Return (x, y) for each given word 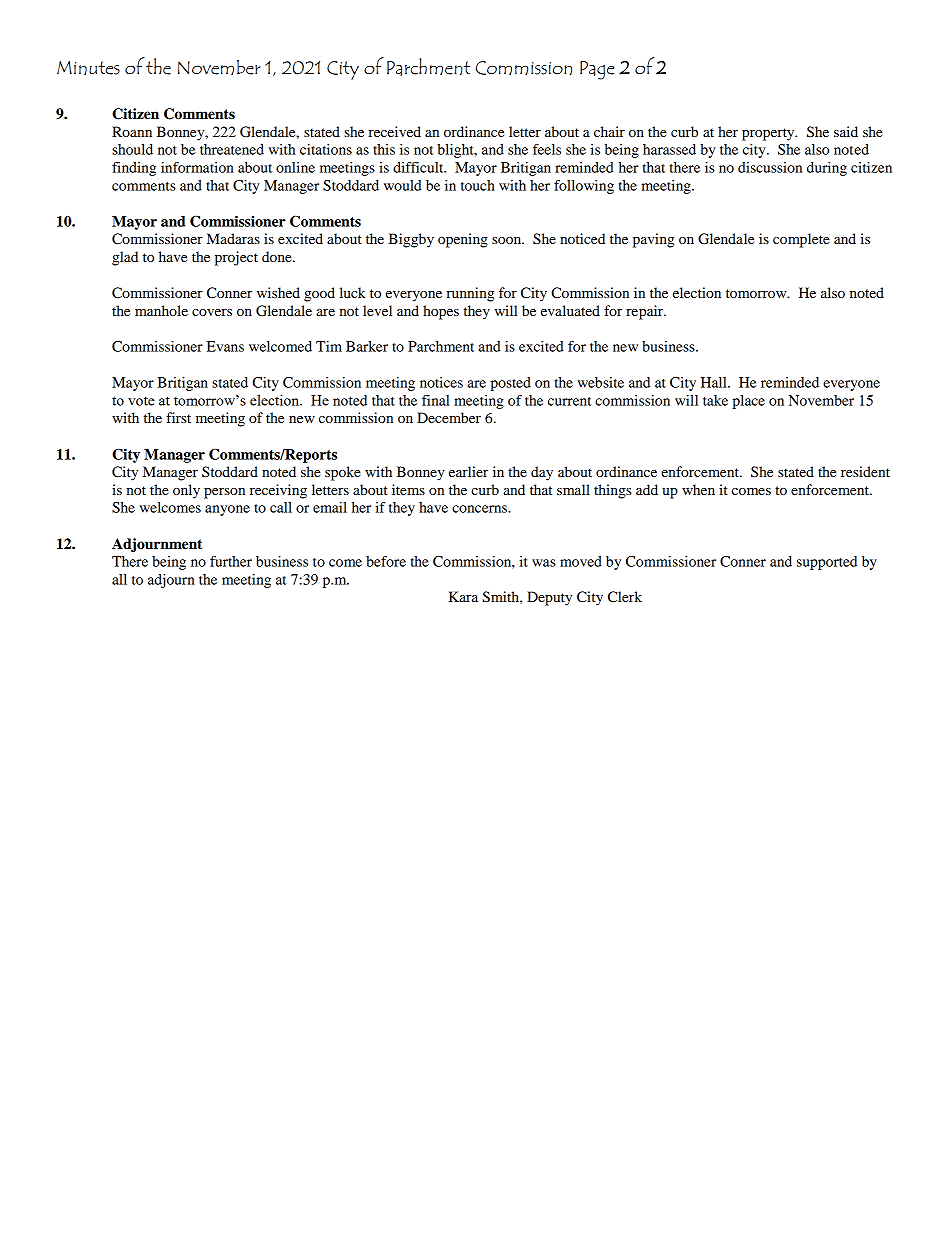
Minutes (88, 68)
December (449, 417)
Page (597, 70)
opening (463, 240)
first (178, 417)
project (236, 258)
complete (801, 240)
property (769, 134)
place (748, 402)
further (231, 561)
